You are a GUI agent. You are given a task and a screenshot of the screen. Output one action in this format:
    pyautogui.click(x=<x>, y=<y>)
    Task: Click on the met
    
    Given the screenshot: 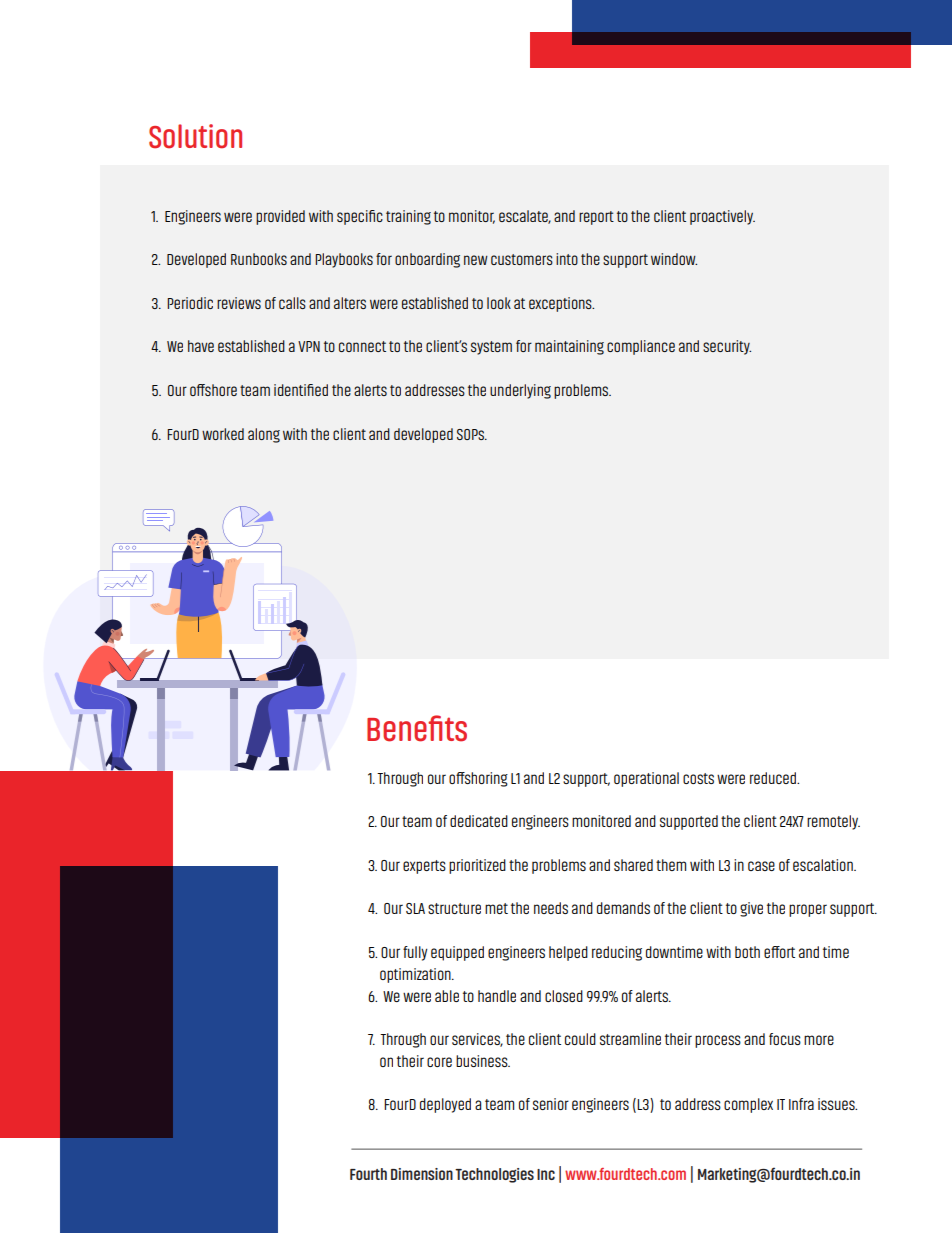 What is the action you would take?
    pyautogui.click(x=496, y=908)
